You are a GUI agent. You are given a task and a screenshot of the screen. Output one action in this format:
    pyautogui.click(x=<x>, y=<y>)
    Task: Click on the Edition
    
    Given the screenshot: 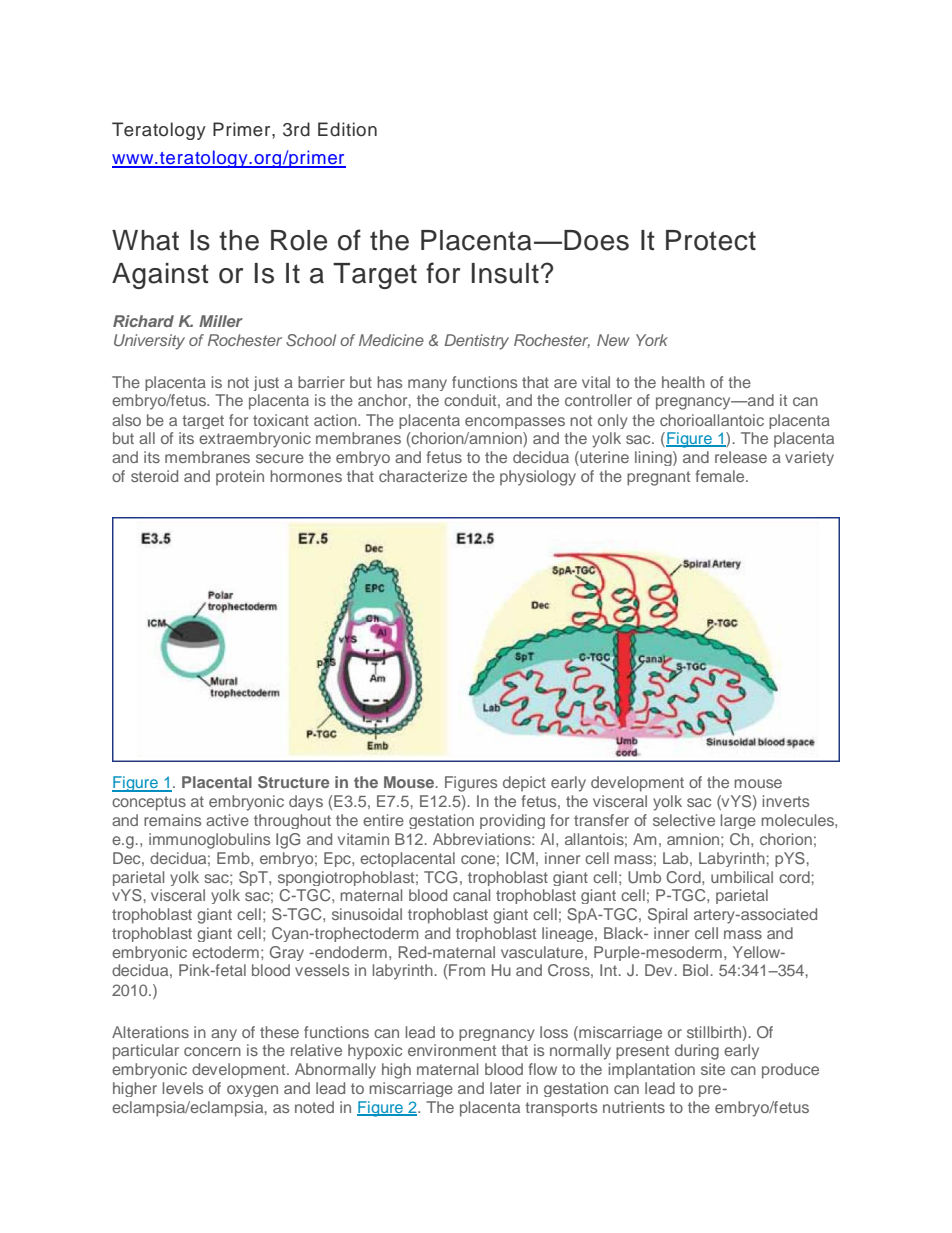 What is the action you would take?
    pyautogui.click(x=347, y=129)
